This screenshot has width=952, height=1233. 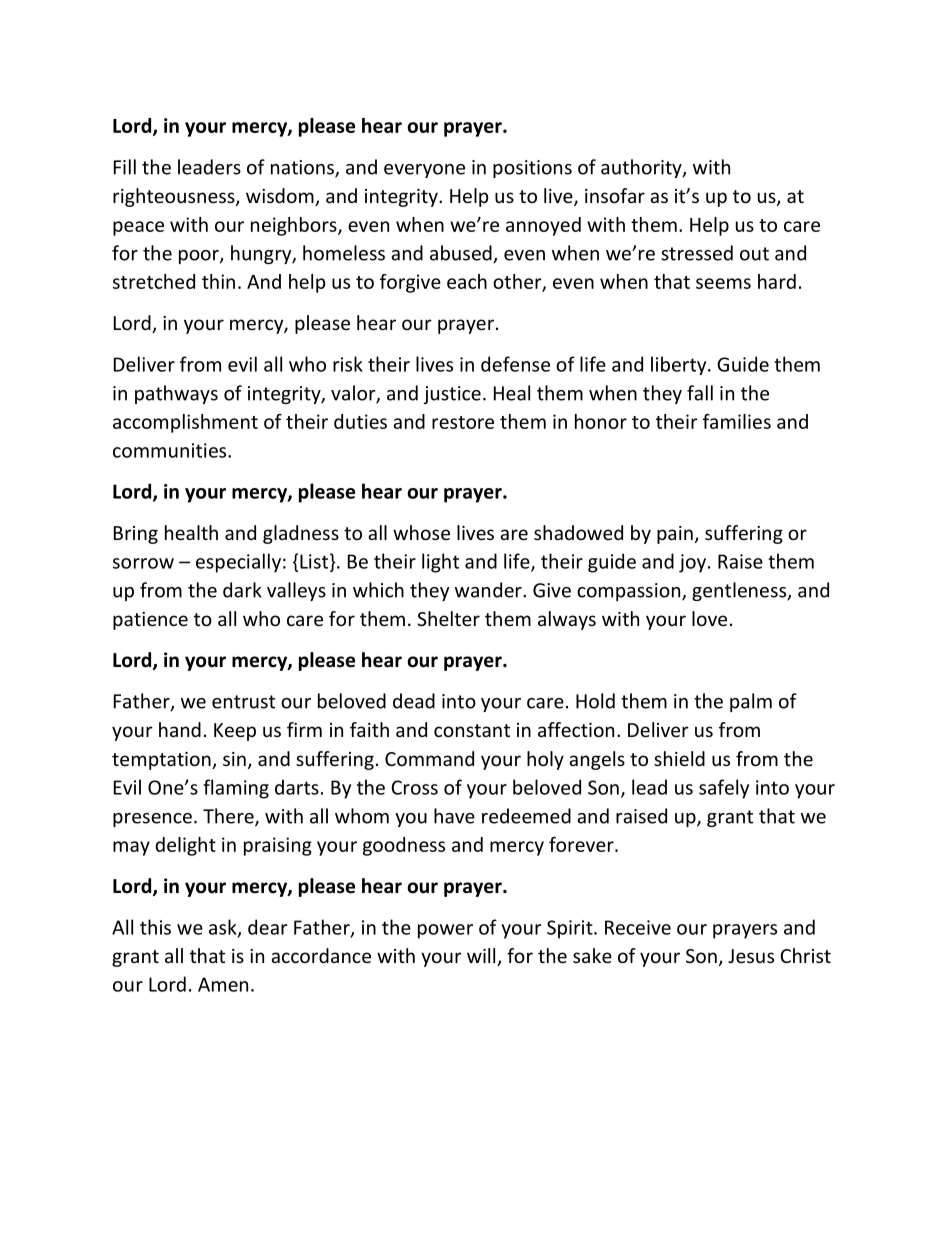 I want to click on wander, so click(x=489, y=590).
